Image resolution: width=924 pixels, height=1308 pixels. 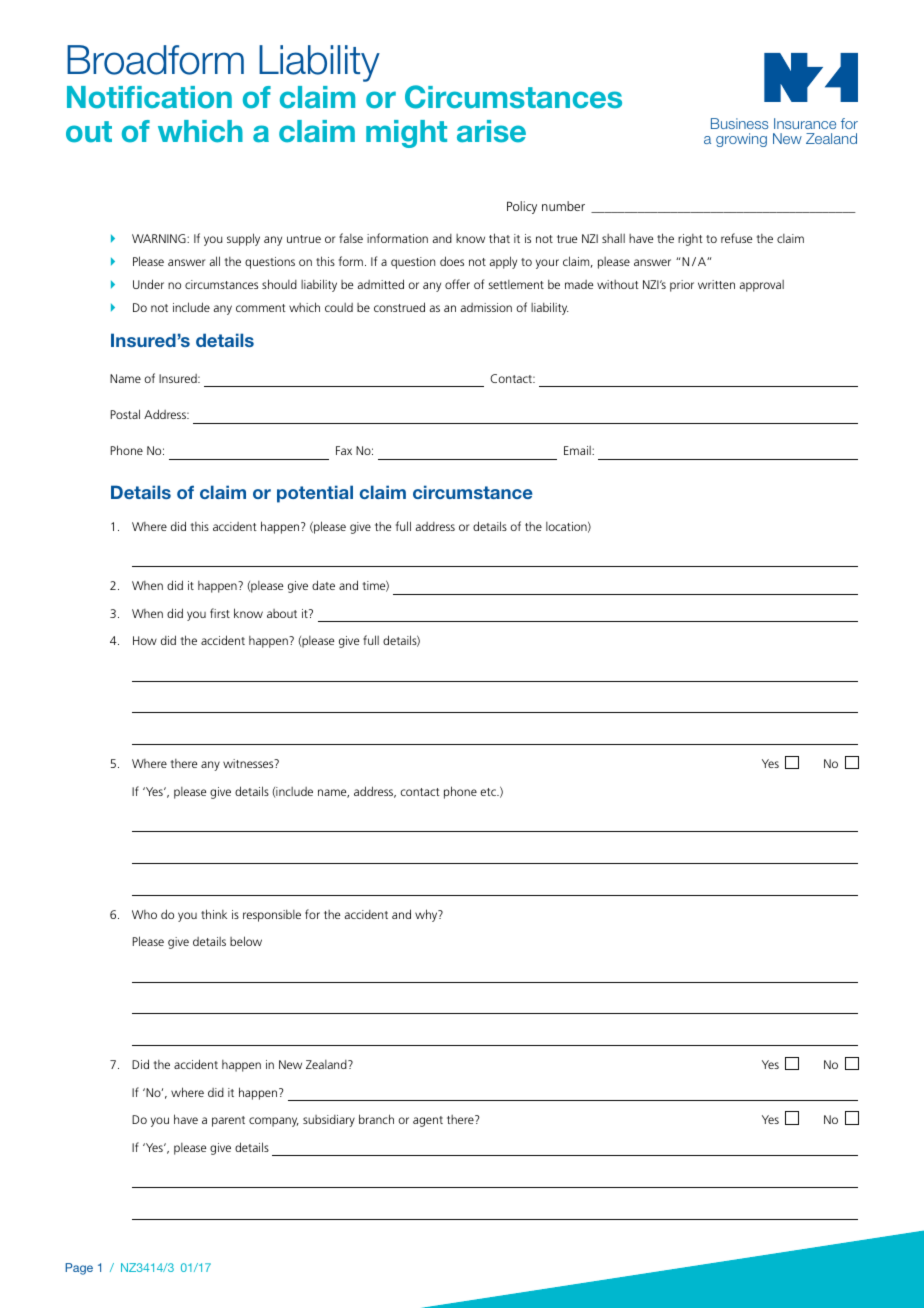 What do you see at coordinates (406, 134) in the screenshot?
I see `might` at bounding box center [406, 134].
